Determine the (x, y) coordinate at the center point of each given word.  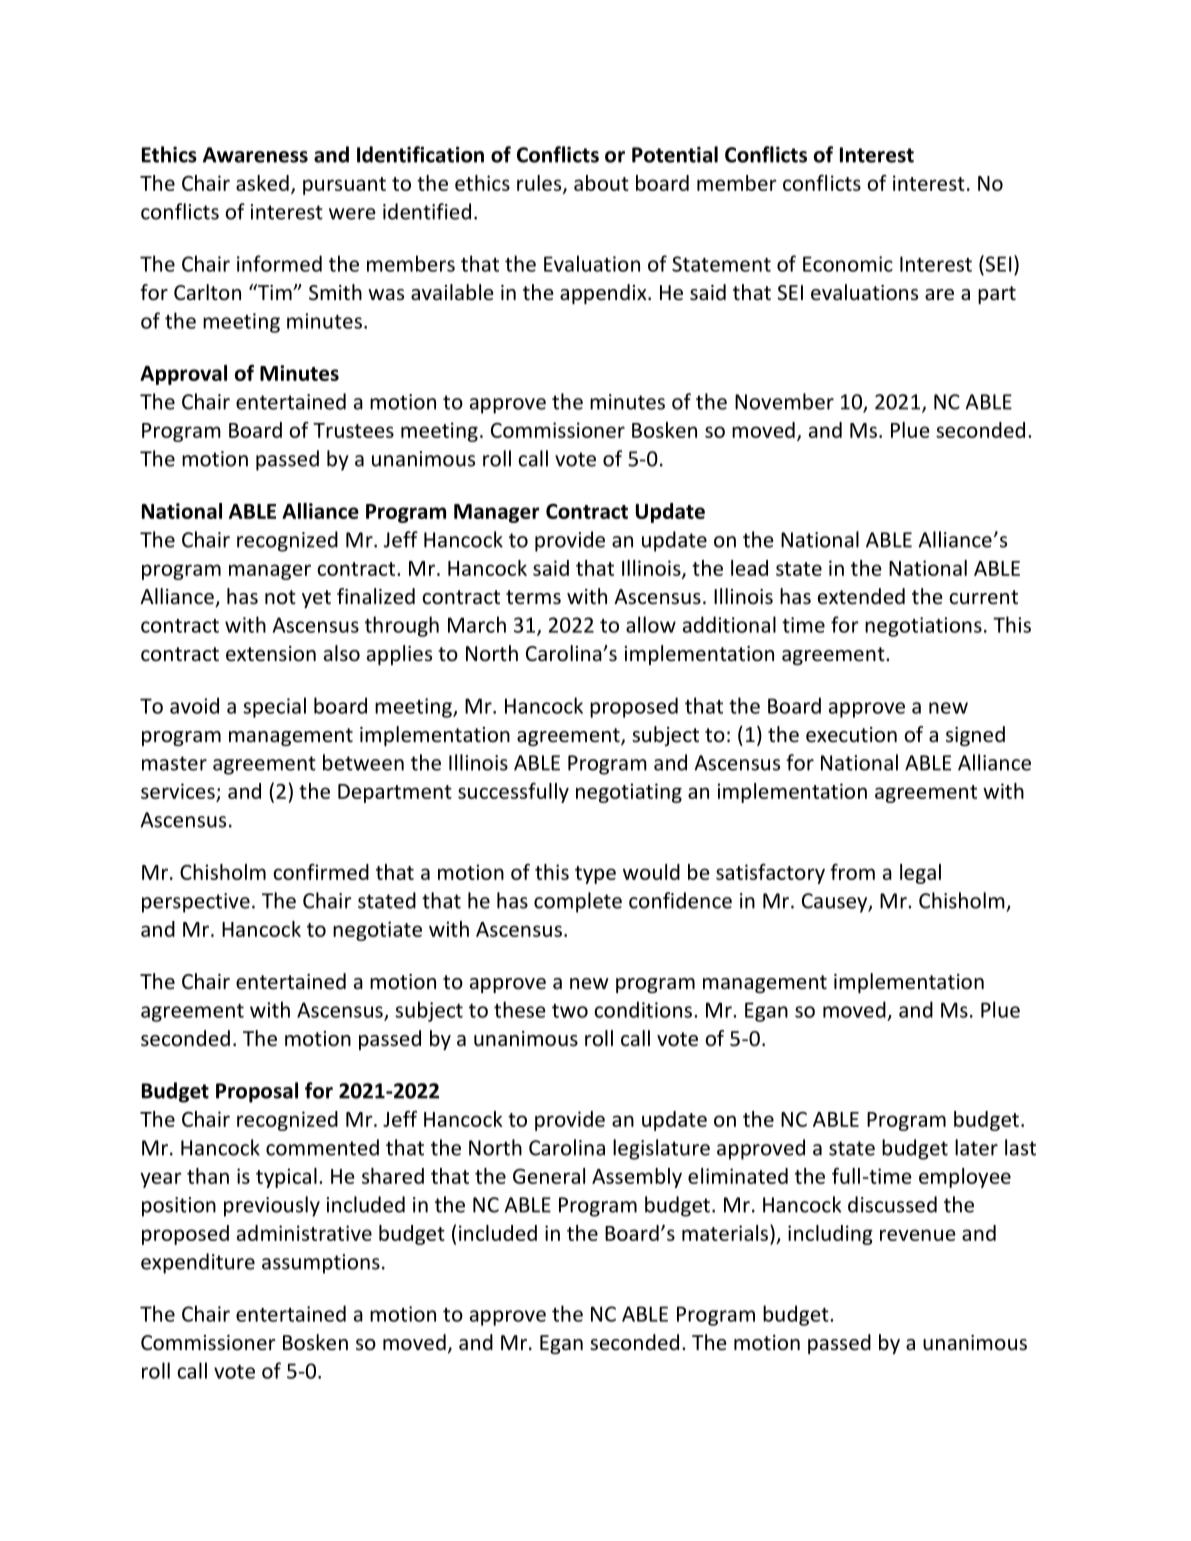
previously (272, 1206)
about (601, 183)
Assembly (637, 1178)
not (280, 597)
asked (262, 183)
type (595, 875)
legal (920, 874)
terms (533, 597)
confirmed (321, 872)
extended (861, 596)
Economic (848, 264)
